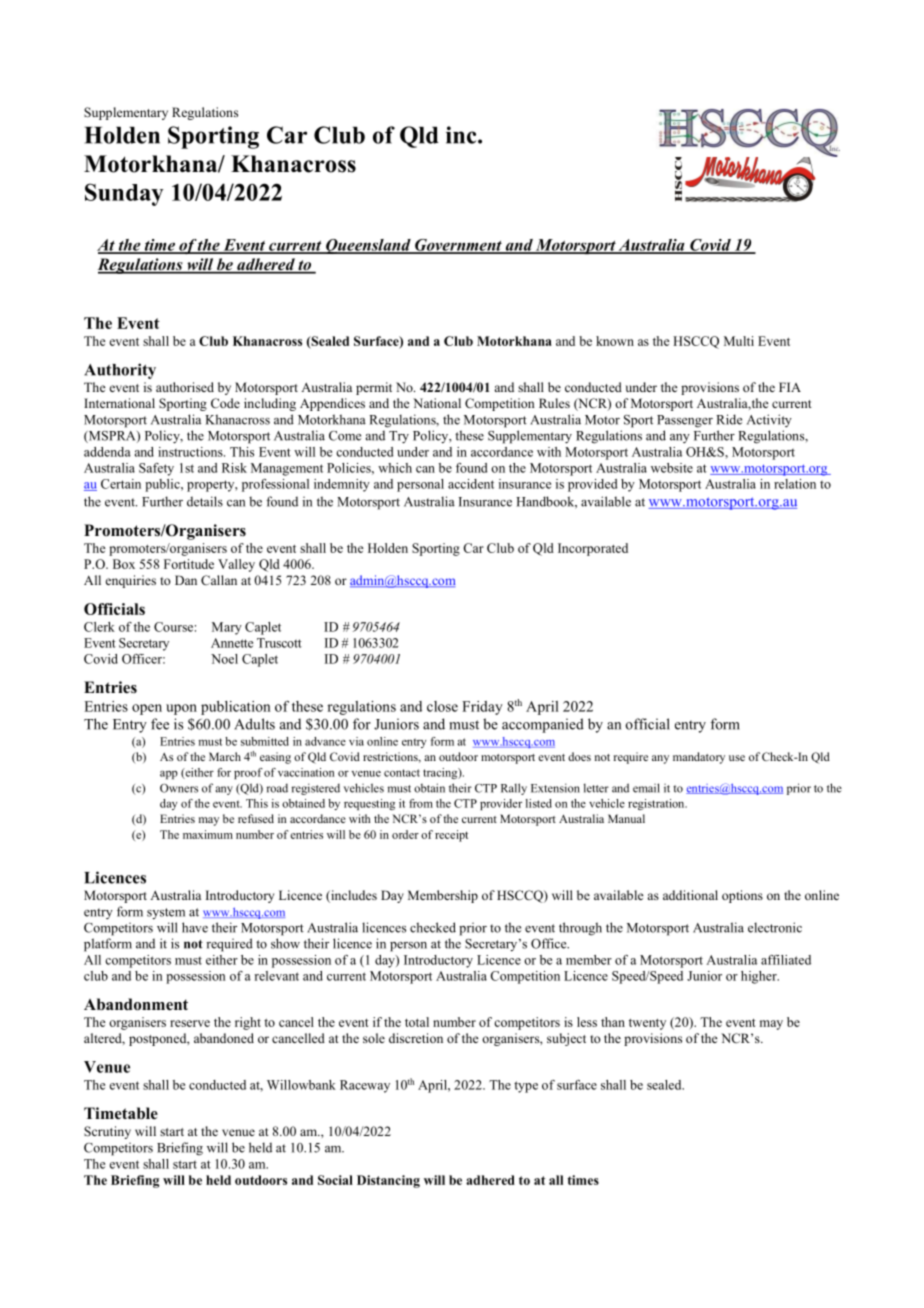 The width and height of the screenshot is (924, 1308). What do you see at coordinates (181, 709) in the screenshot?
I see `upon` at bounding box center [181, 709].
